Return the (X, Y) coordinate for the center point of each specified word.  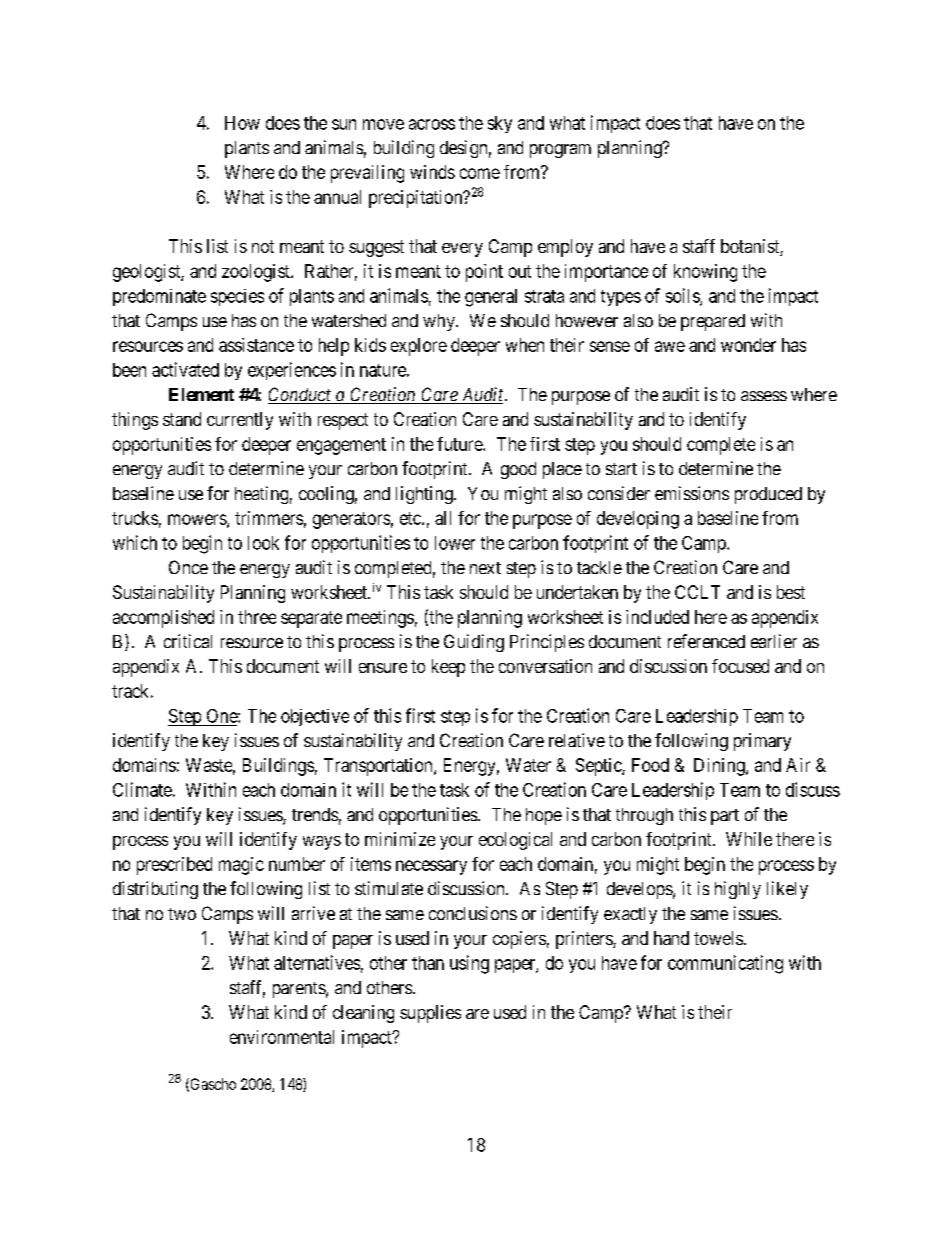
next (485, 568)
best (791, 592)
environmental (282, 1037)
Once (188, 567)
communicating (725, 964)
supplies (430, 1014)
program (560, 151)
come (480, 173)
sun (344, 124)
